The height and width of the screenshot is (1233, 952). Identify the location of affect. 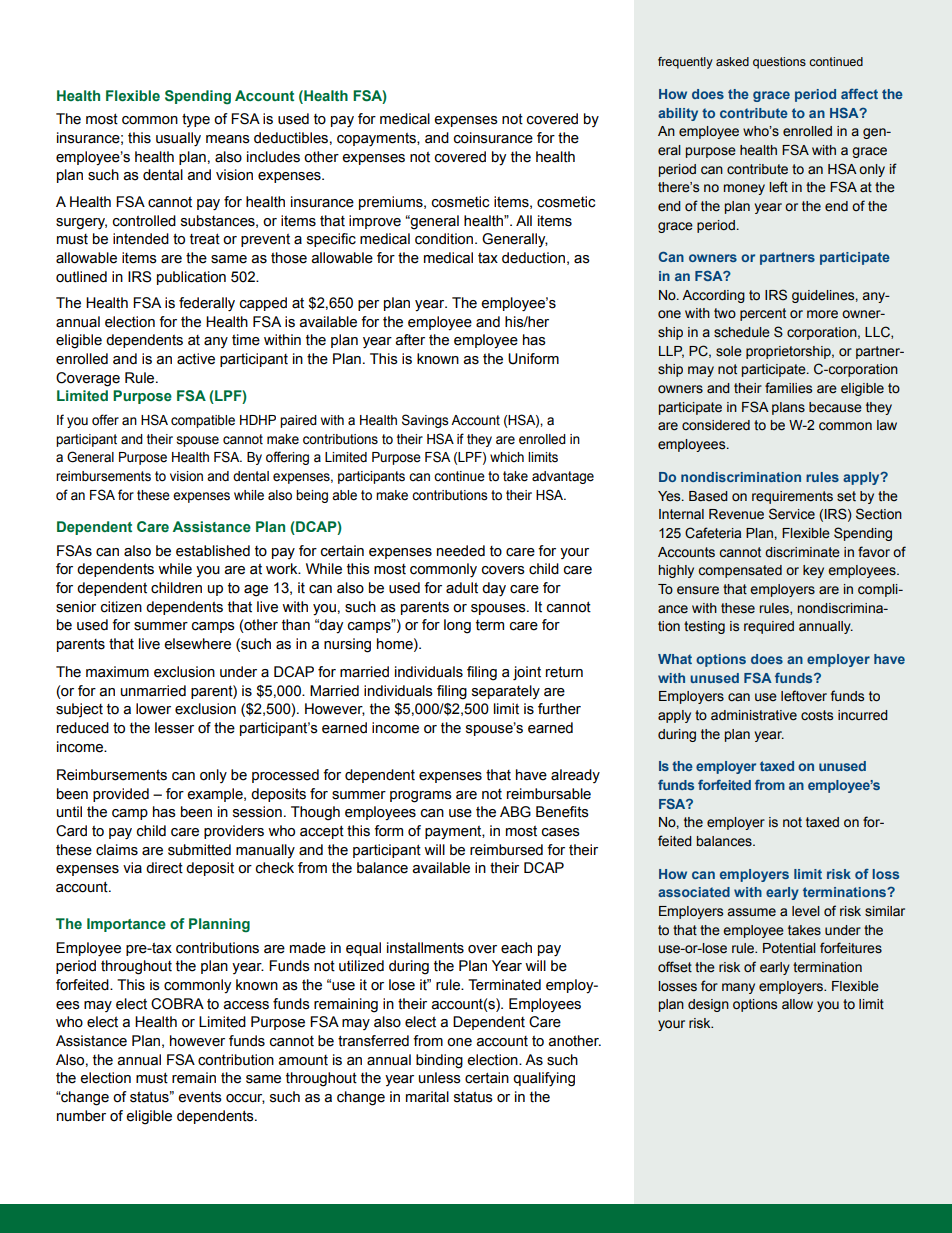
(859, 93).
